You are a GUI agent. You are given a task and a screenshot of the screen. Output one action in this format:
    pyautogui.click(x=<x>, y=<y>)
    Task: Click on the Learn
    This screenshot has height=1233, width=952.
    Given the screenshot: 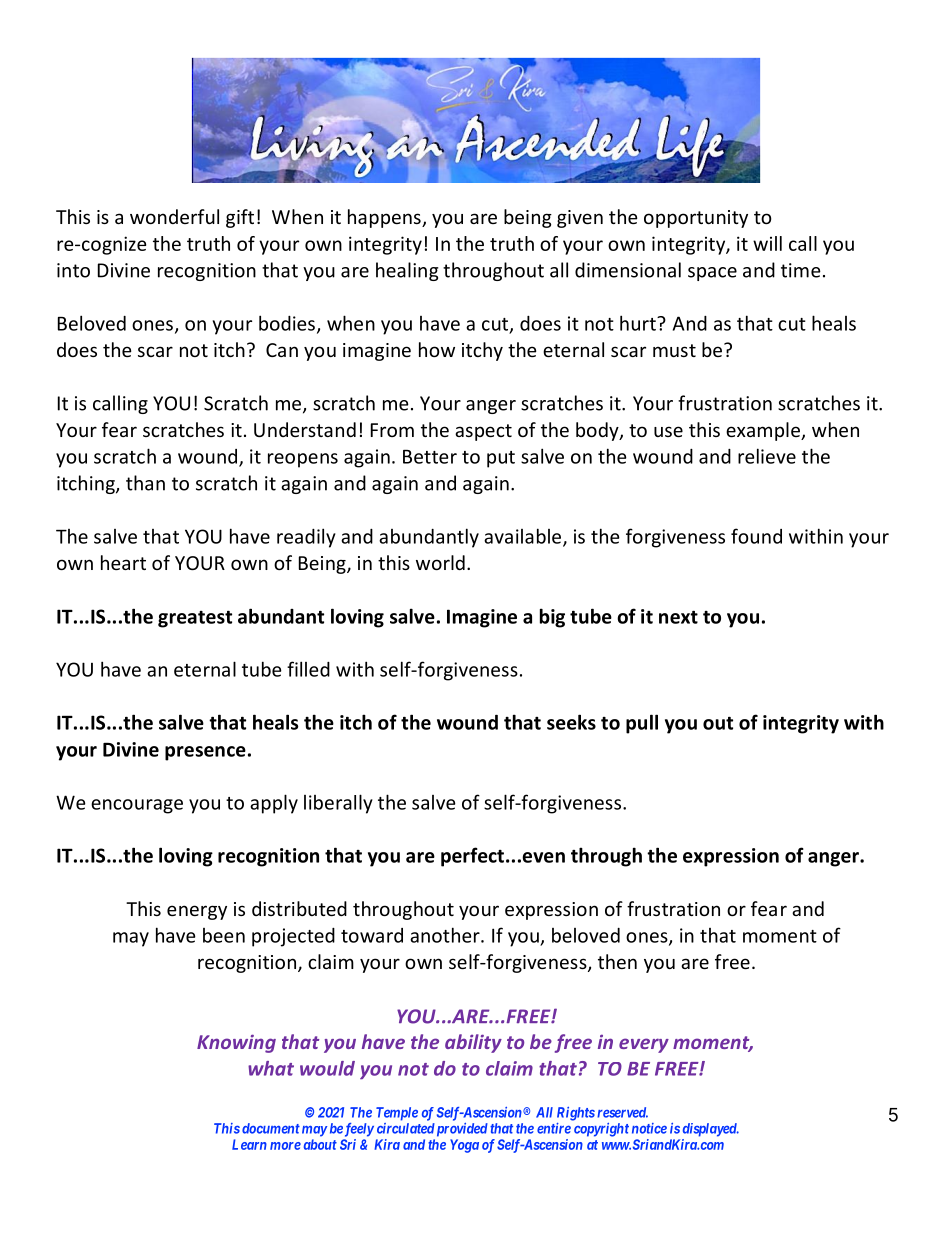 What is the action you would take?
    pyautogui.click(x=249, y=1144)
